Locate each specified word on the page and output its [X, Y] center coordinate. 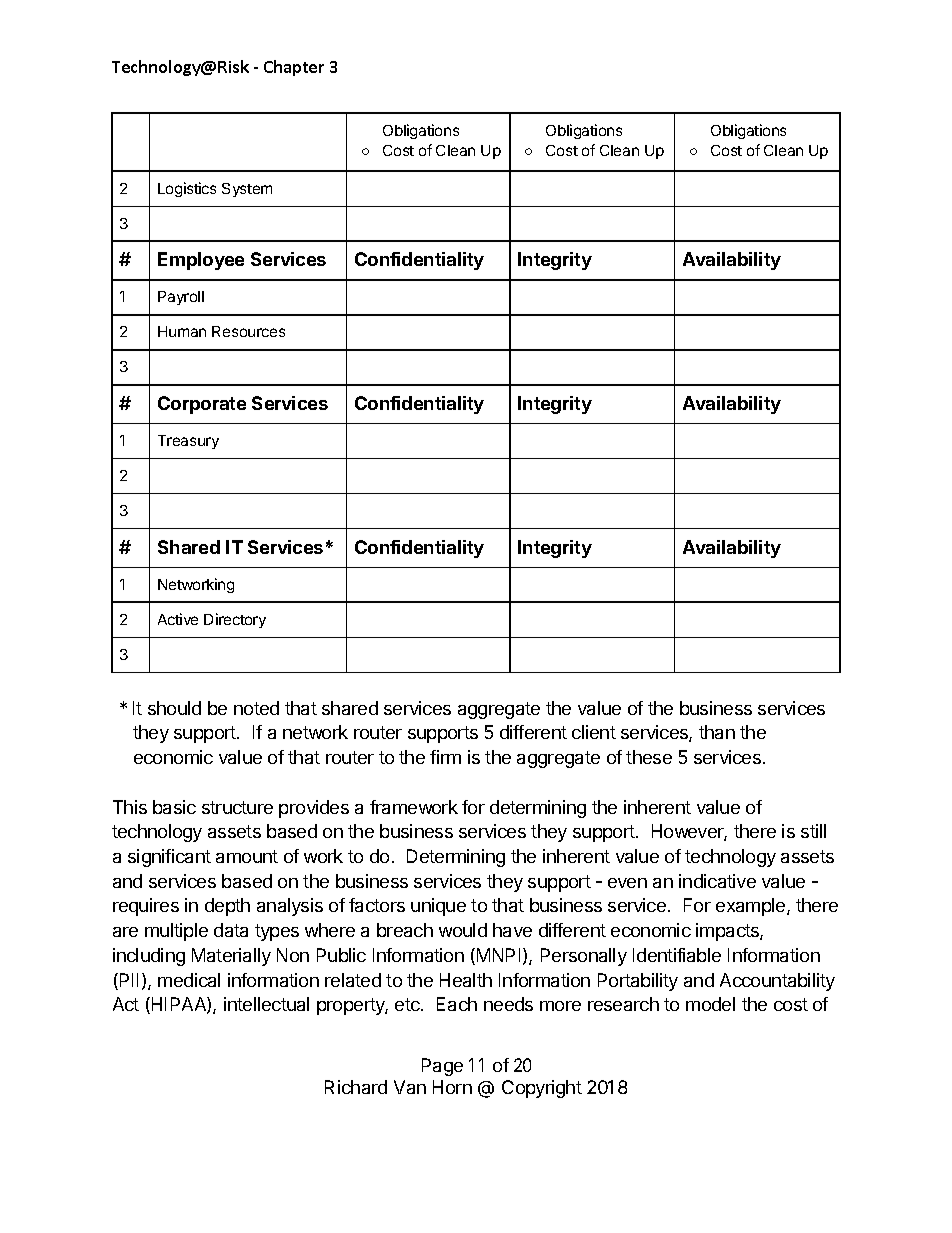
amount [247, 856]
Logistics [187, 189]
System [247, 190]
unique [438, 907]
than [717, 732]
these [649, 757]
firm [445, 757]
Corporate [202, 405]
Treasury [188, 442]
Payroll [181, 298]
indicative [717, 881]
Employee [201, 261]
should [174, 708]
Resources [248, 331]
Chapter [294, 68]
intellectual [266, 1004]
